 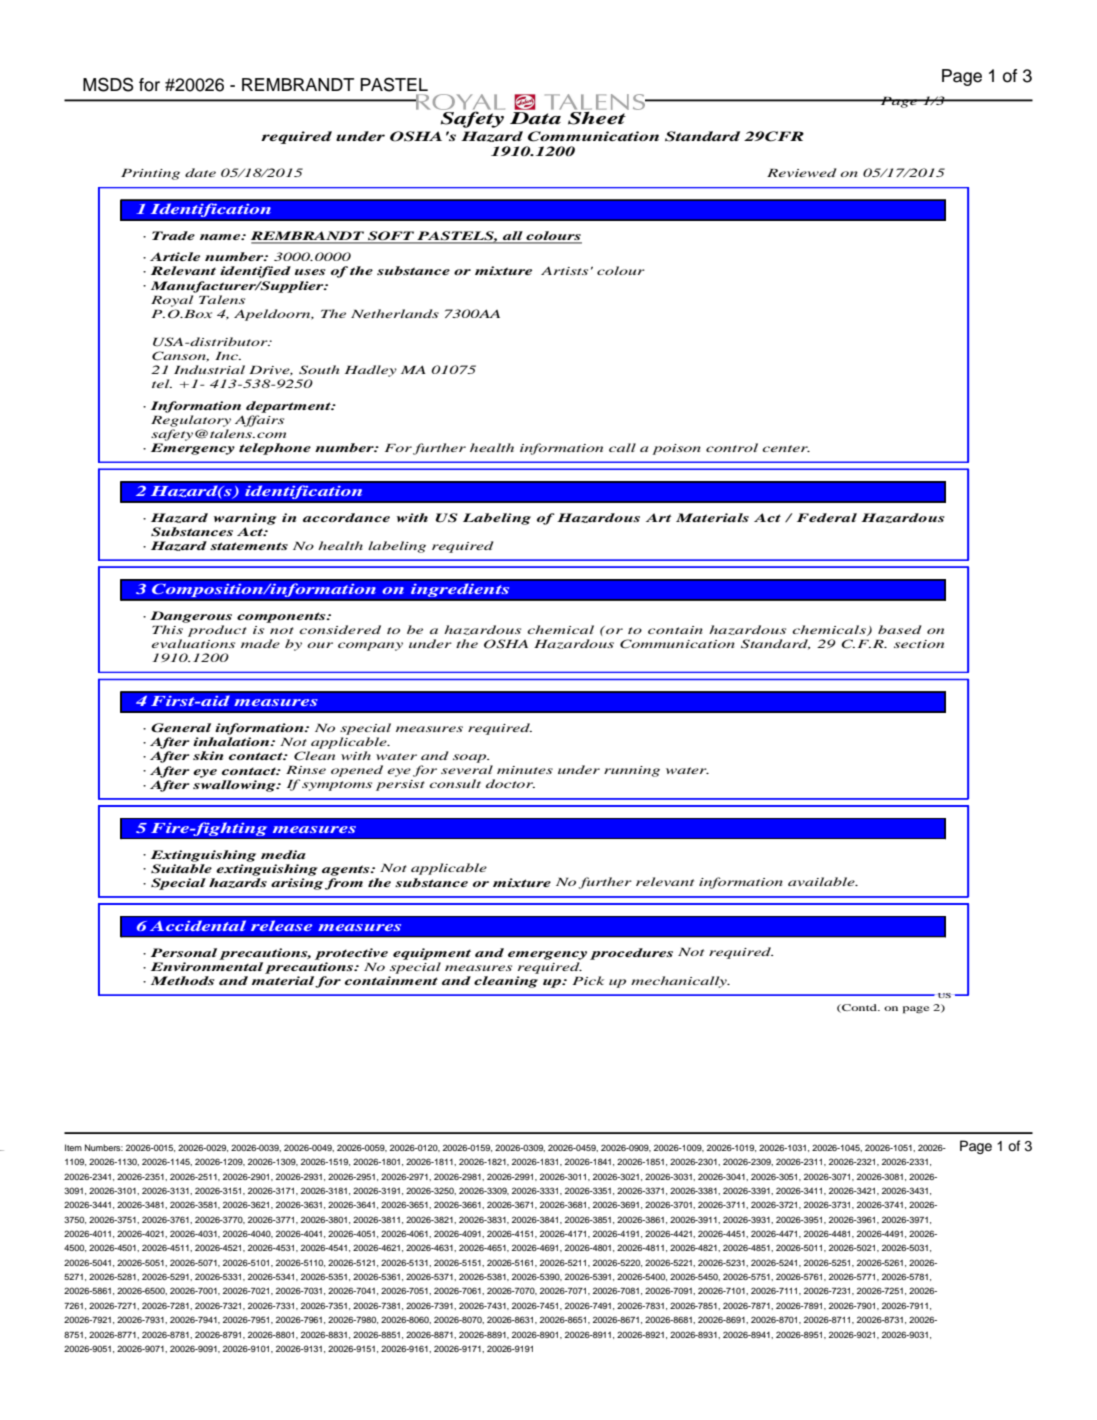 I want to click on Regulatory, so click(x=191, y=421).
